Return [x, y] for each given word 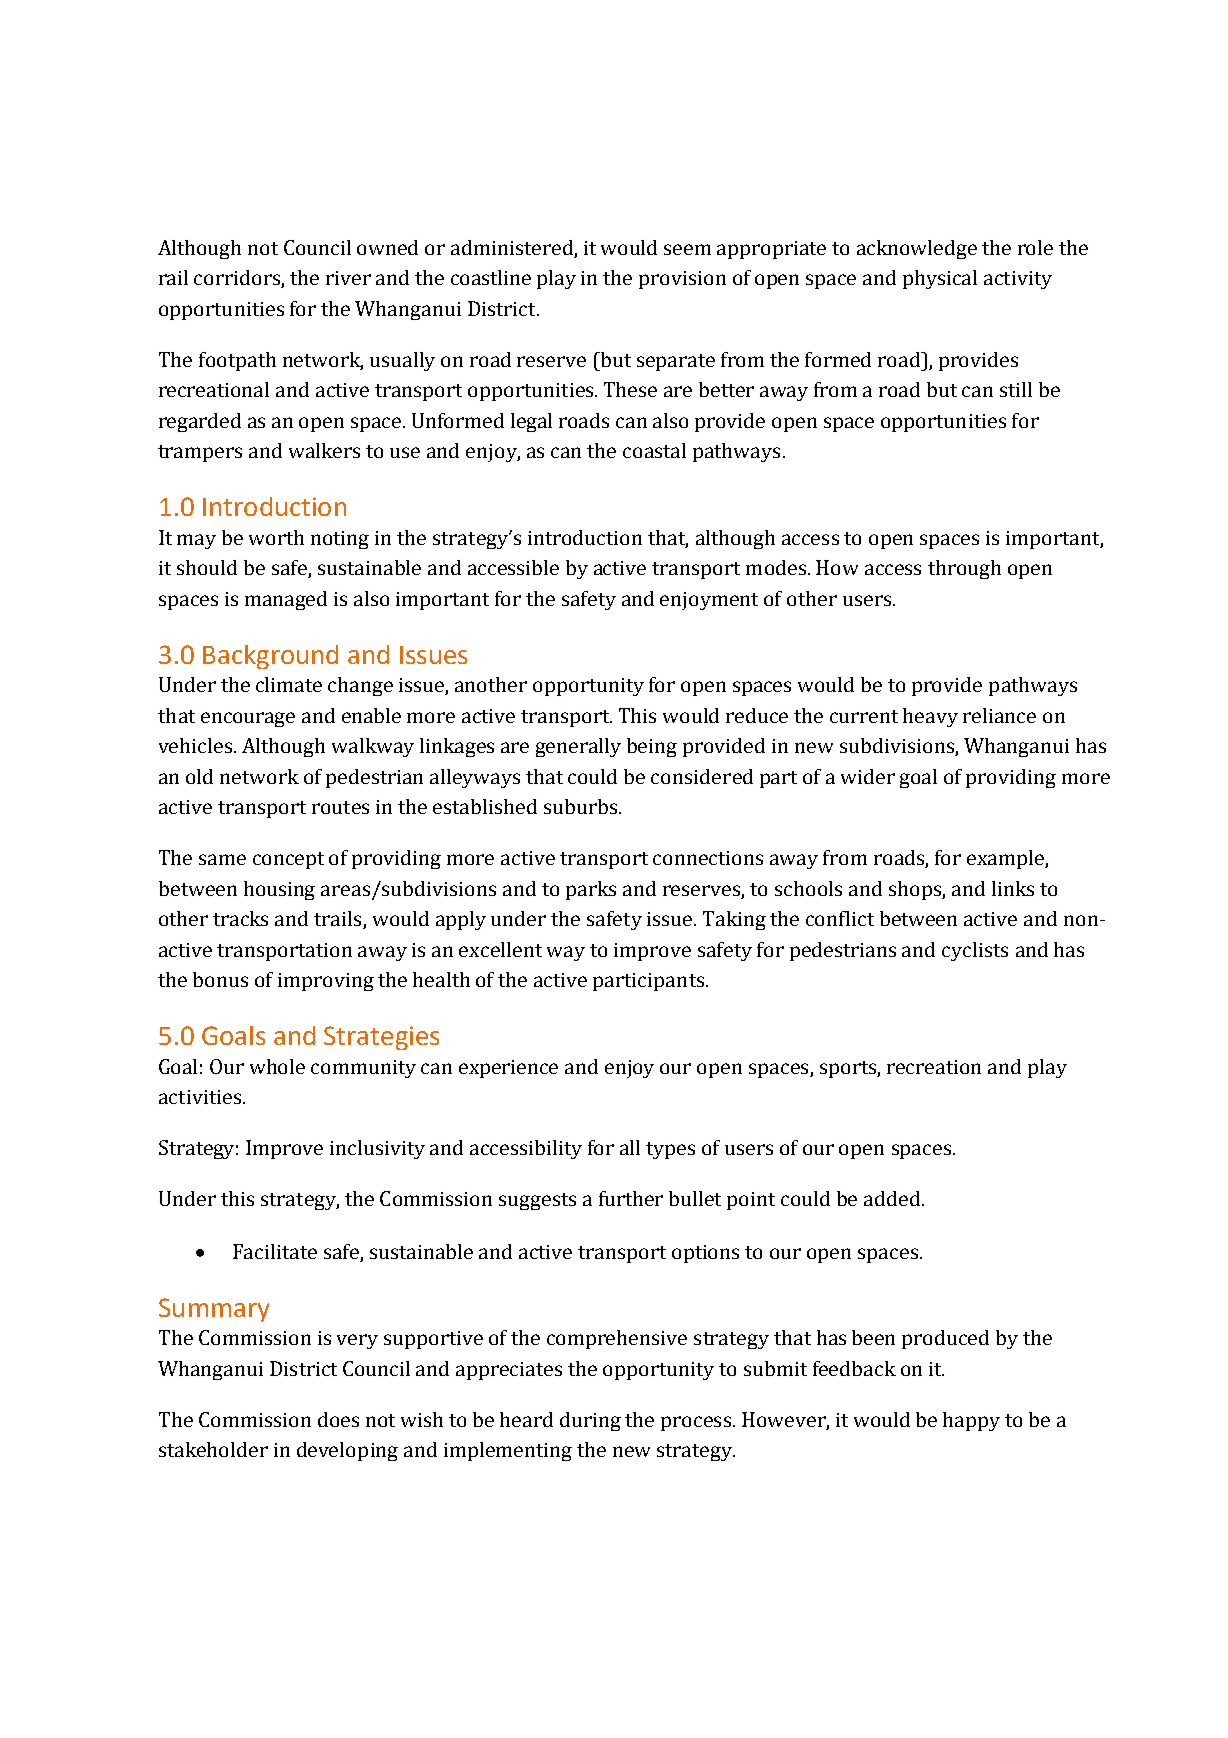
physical [940, 279]
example [1006, 859]
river [348, 278]
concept [288, 860]
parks [591, 890]
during [590, 1421]
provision [682, 280]
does [338, 1419]
